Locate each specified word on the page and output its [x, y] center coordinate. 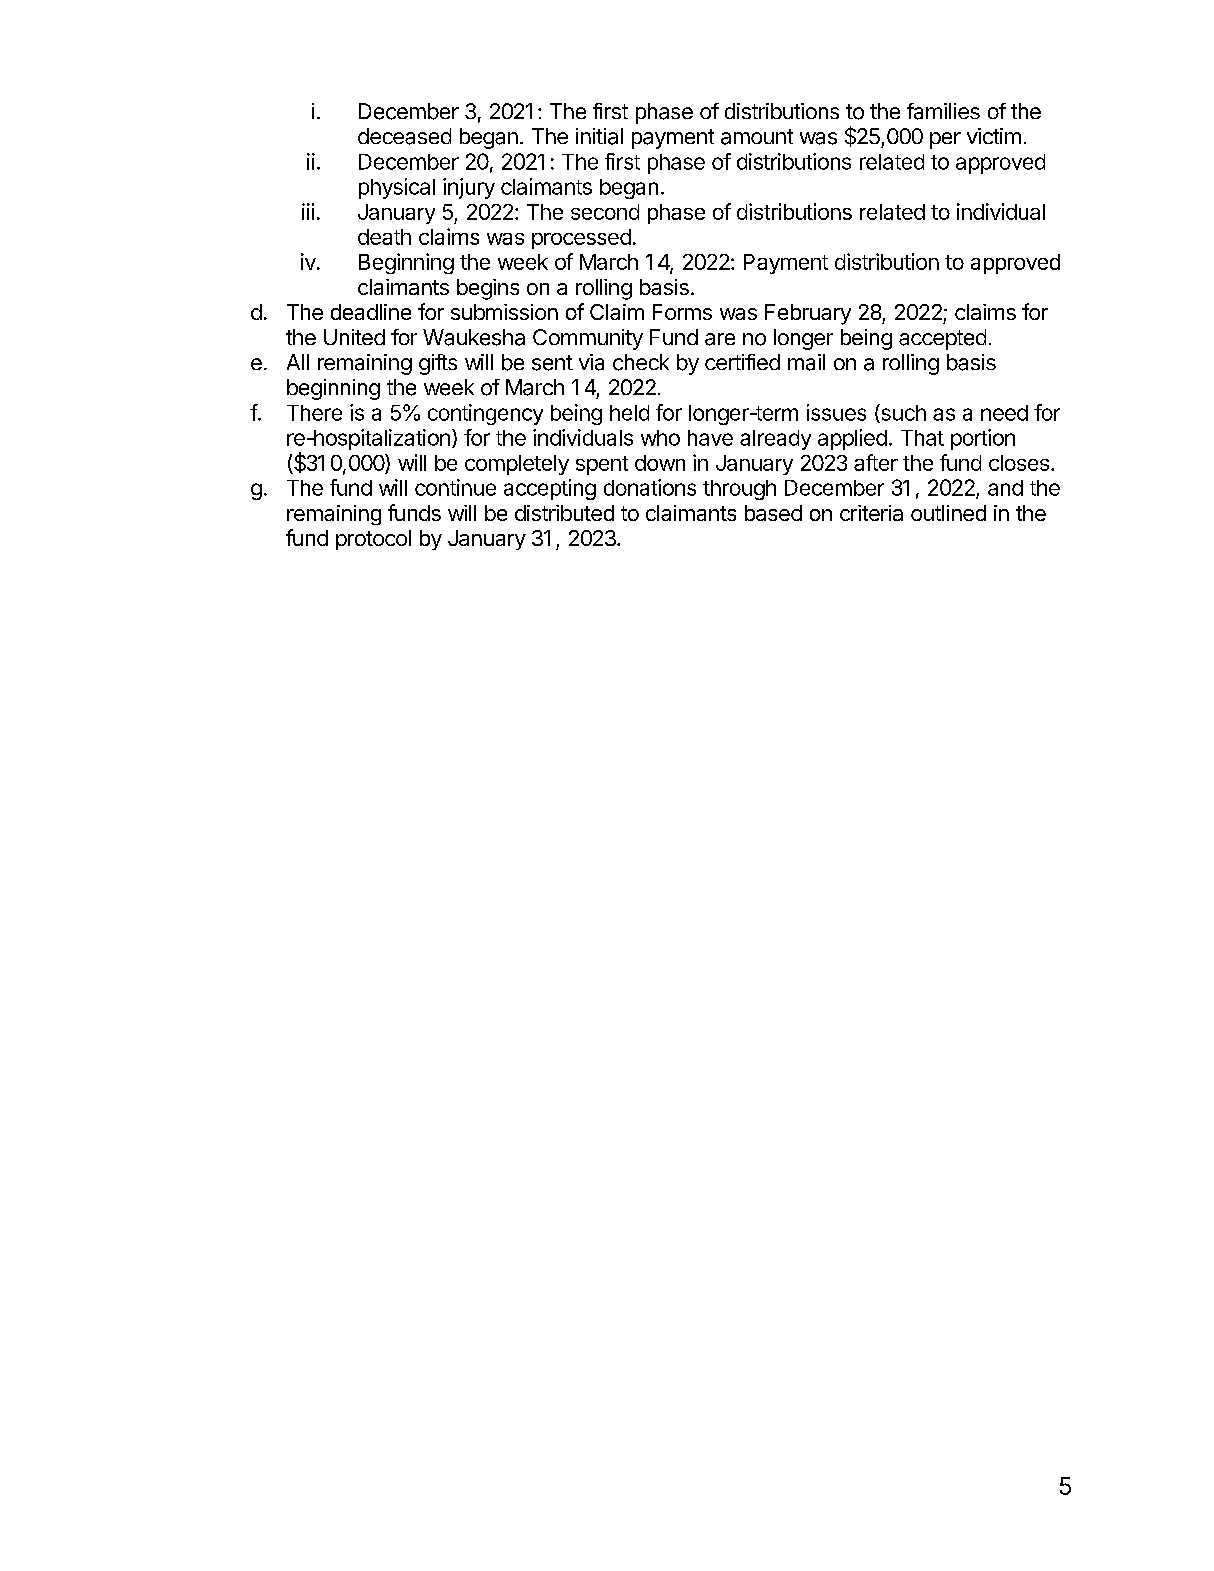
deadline [371, 312]
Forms [682, 312]
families [943, 111]
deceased [404, 136]
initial [599, 136]
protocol [373, 540]
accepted [942, 339]
